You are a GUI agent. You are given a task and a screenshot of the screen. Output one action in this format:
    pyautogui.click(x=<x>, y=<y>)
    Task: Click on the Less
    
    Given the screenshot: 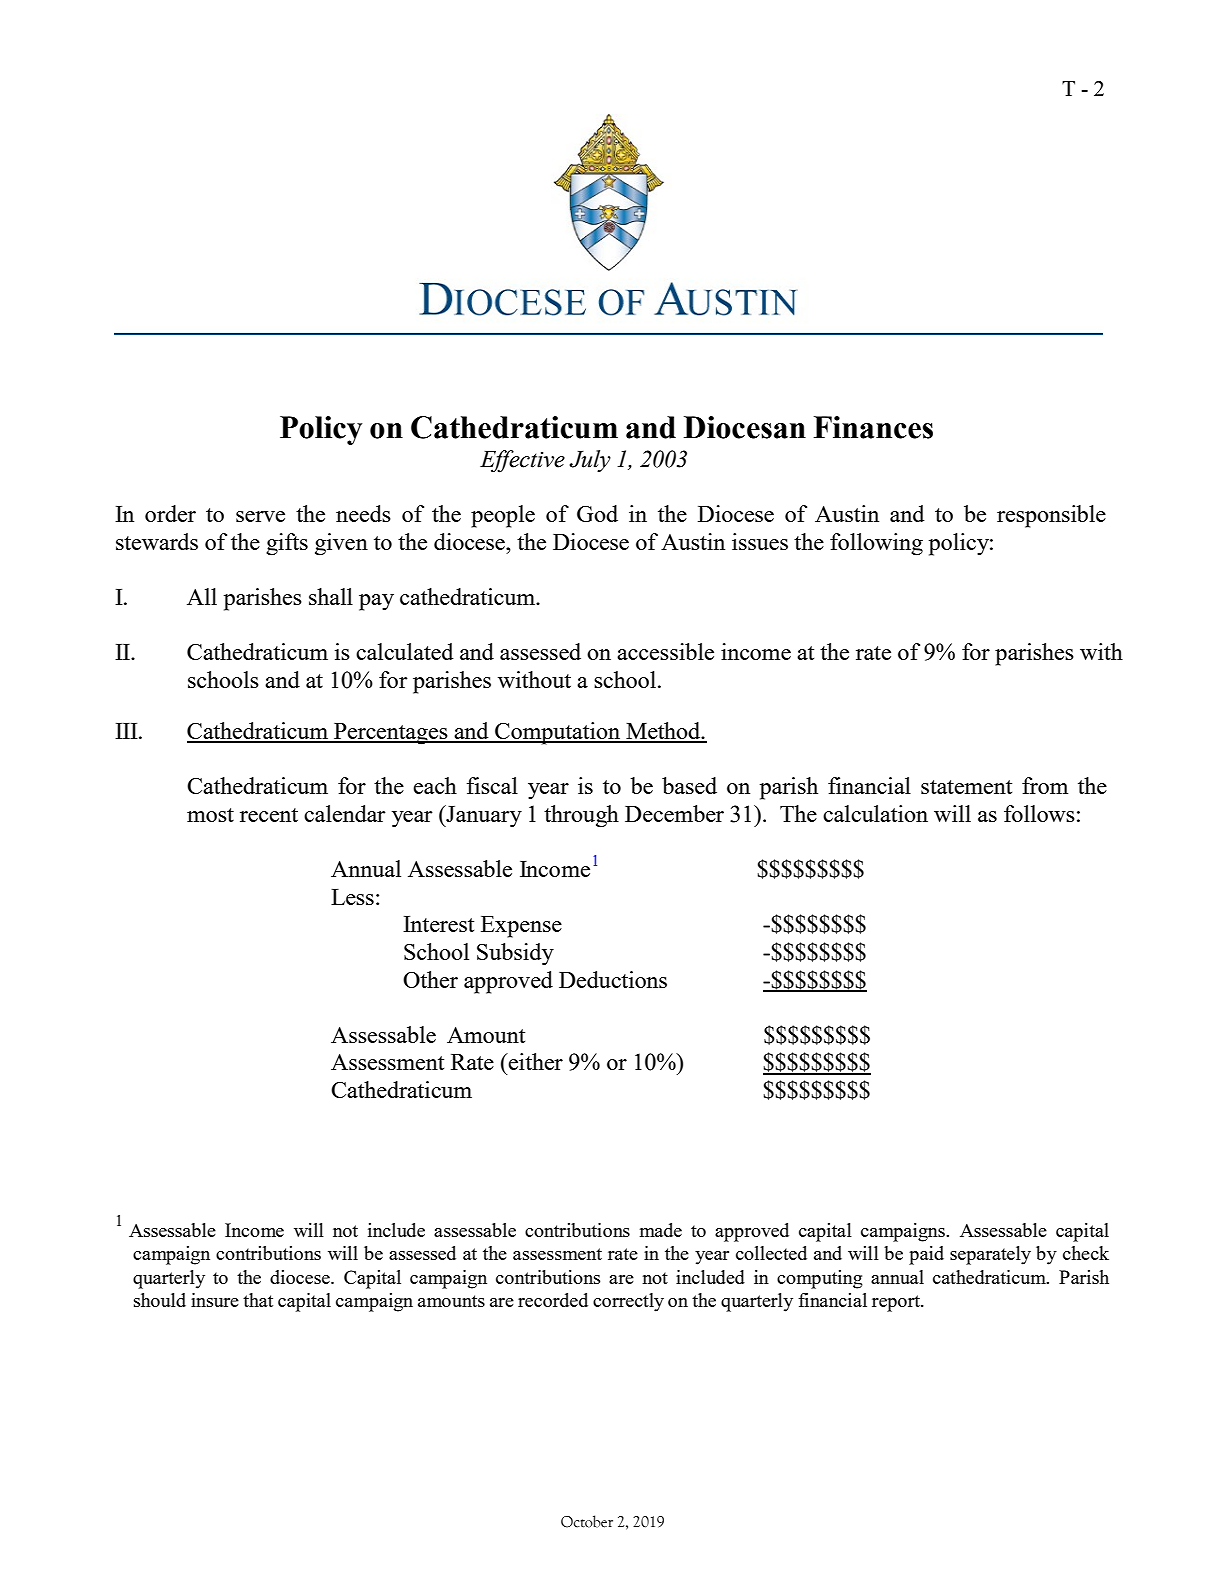 What is the action you would take?
    pyautogui.click(x=352, y=897)
